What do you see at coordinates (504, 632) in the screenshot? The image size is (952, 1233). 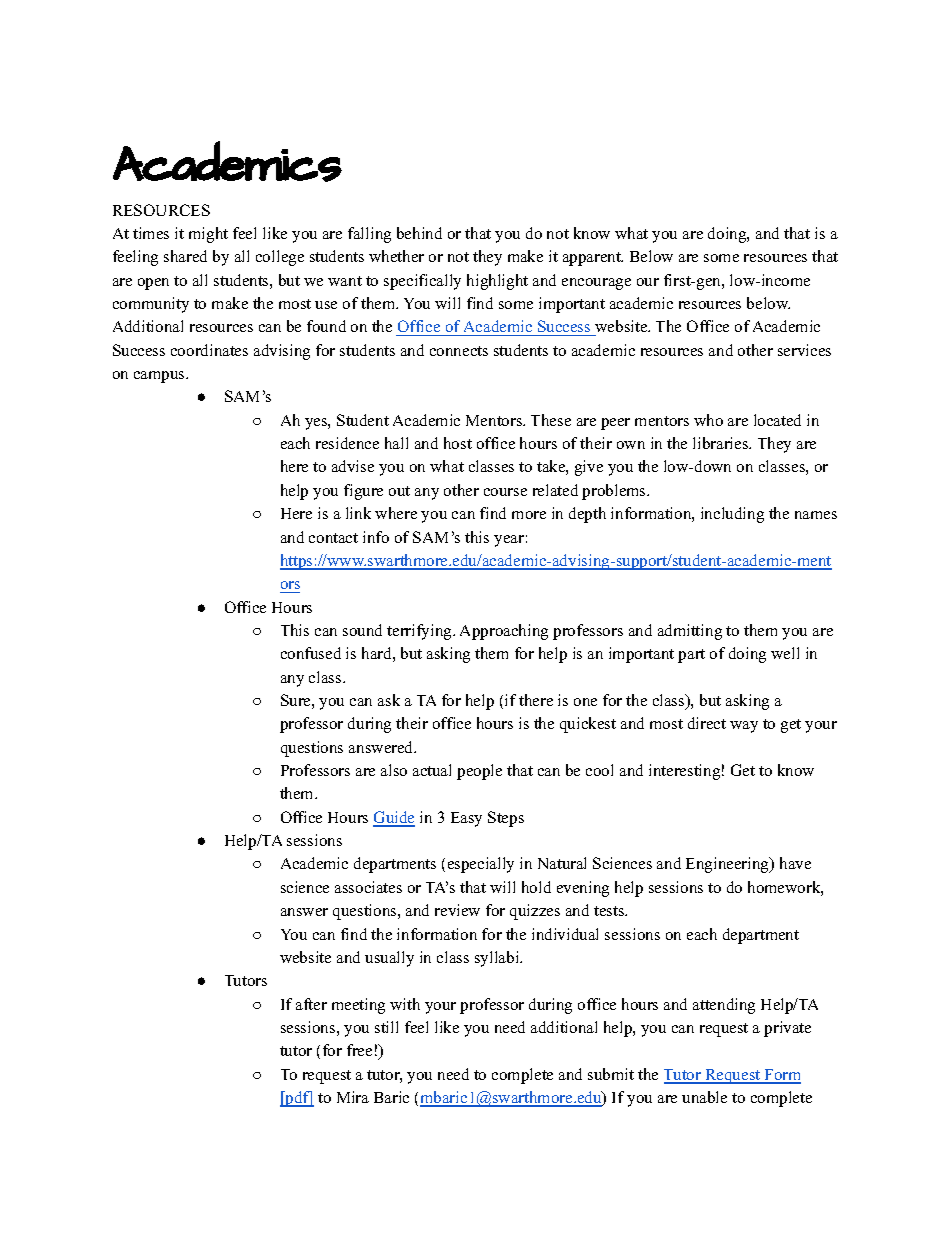 I see `Approaching` at bounding box center [504, 632].
